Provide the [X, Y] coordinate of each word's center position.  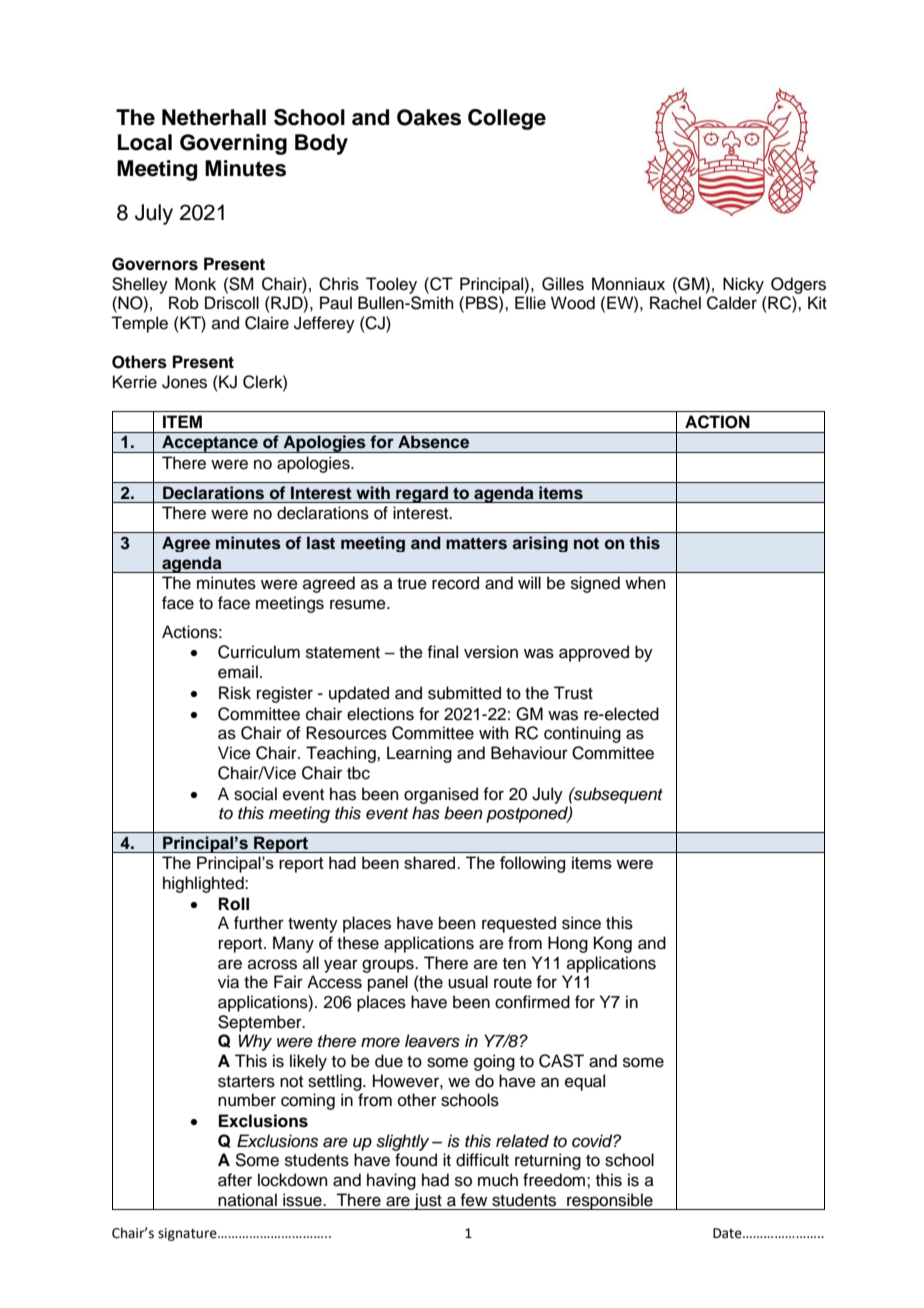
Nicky [743, 285]
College [507, 119]
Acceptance [210, 444]
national [247, 1200]
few [473, 1200]
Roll [234, 904]
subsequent [617, 795]
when [645, 583]
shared [431, 862]
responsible [610, 1201]
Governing [233, 144]
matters [476, 543]
